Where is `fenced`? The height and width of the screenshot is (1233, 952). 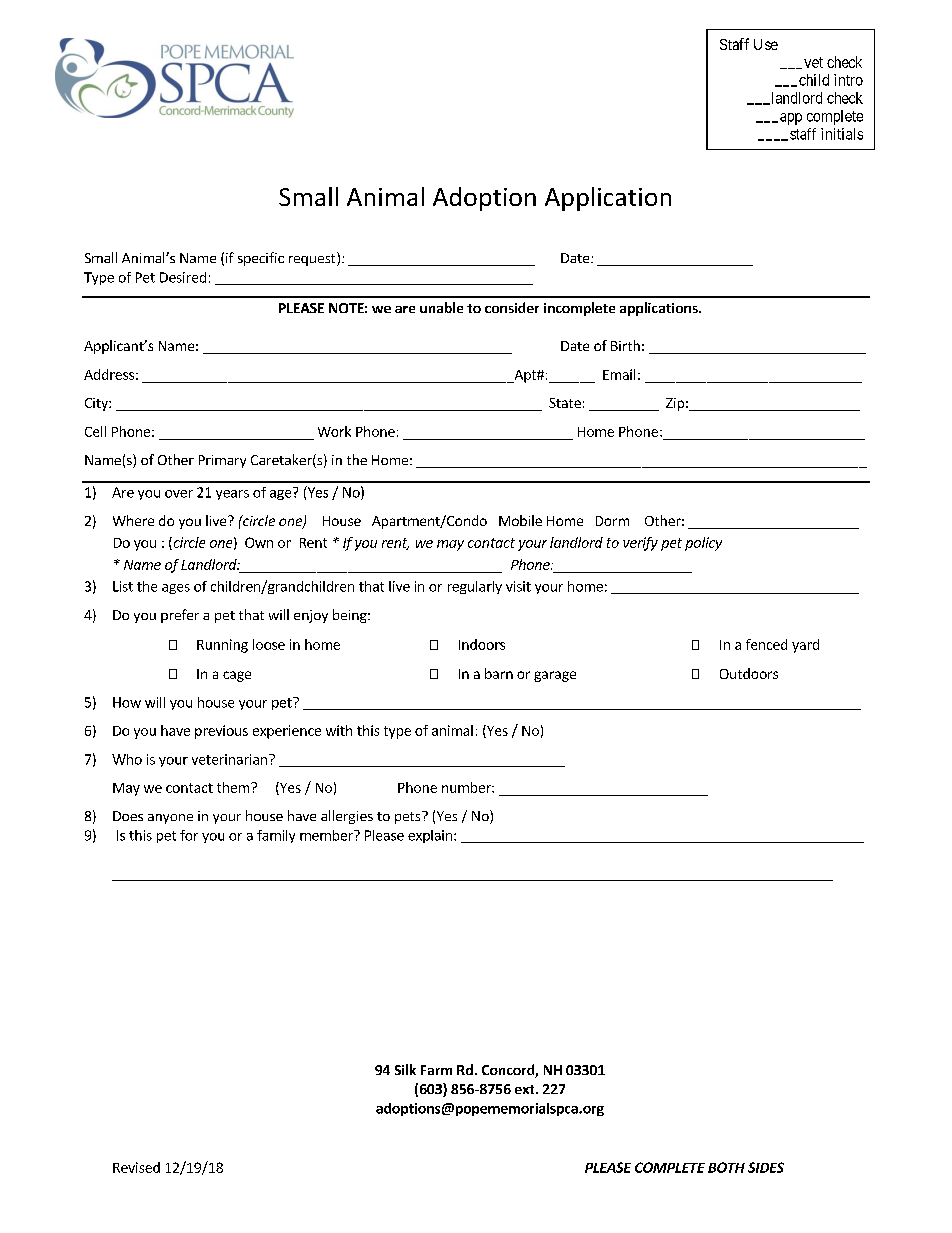
fenced is located at coordinates (766, 644).
